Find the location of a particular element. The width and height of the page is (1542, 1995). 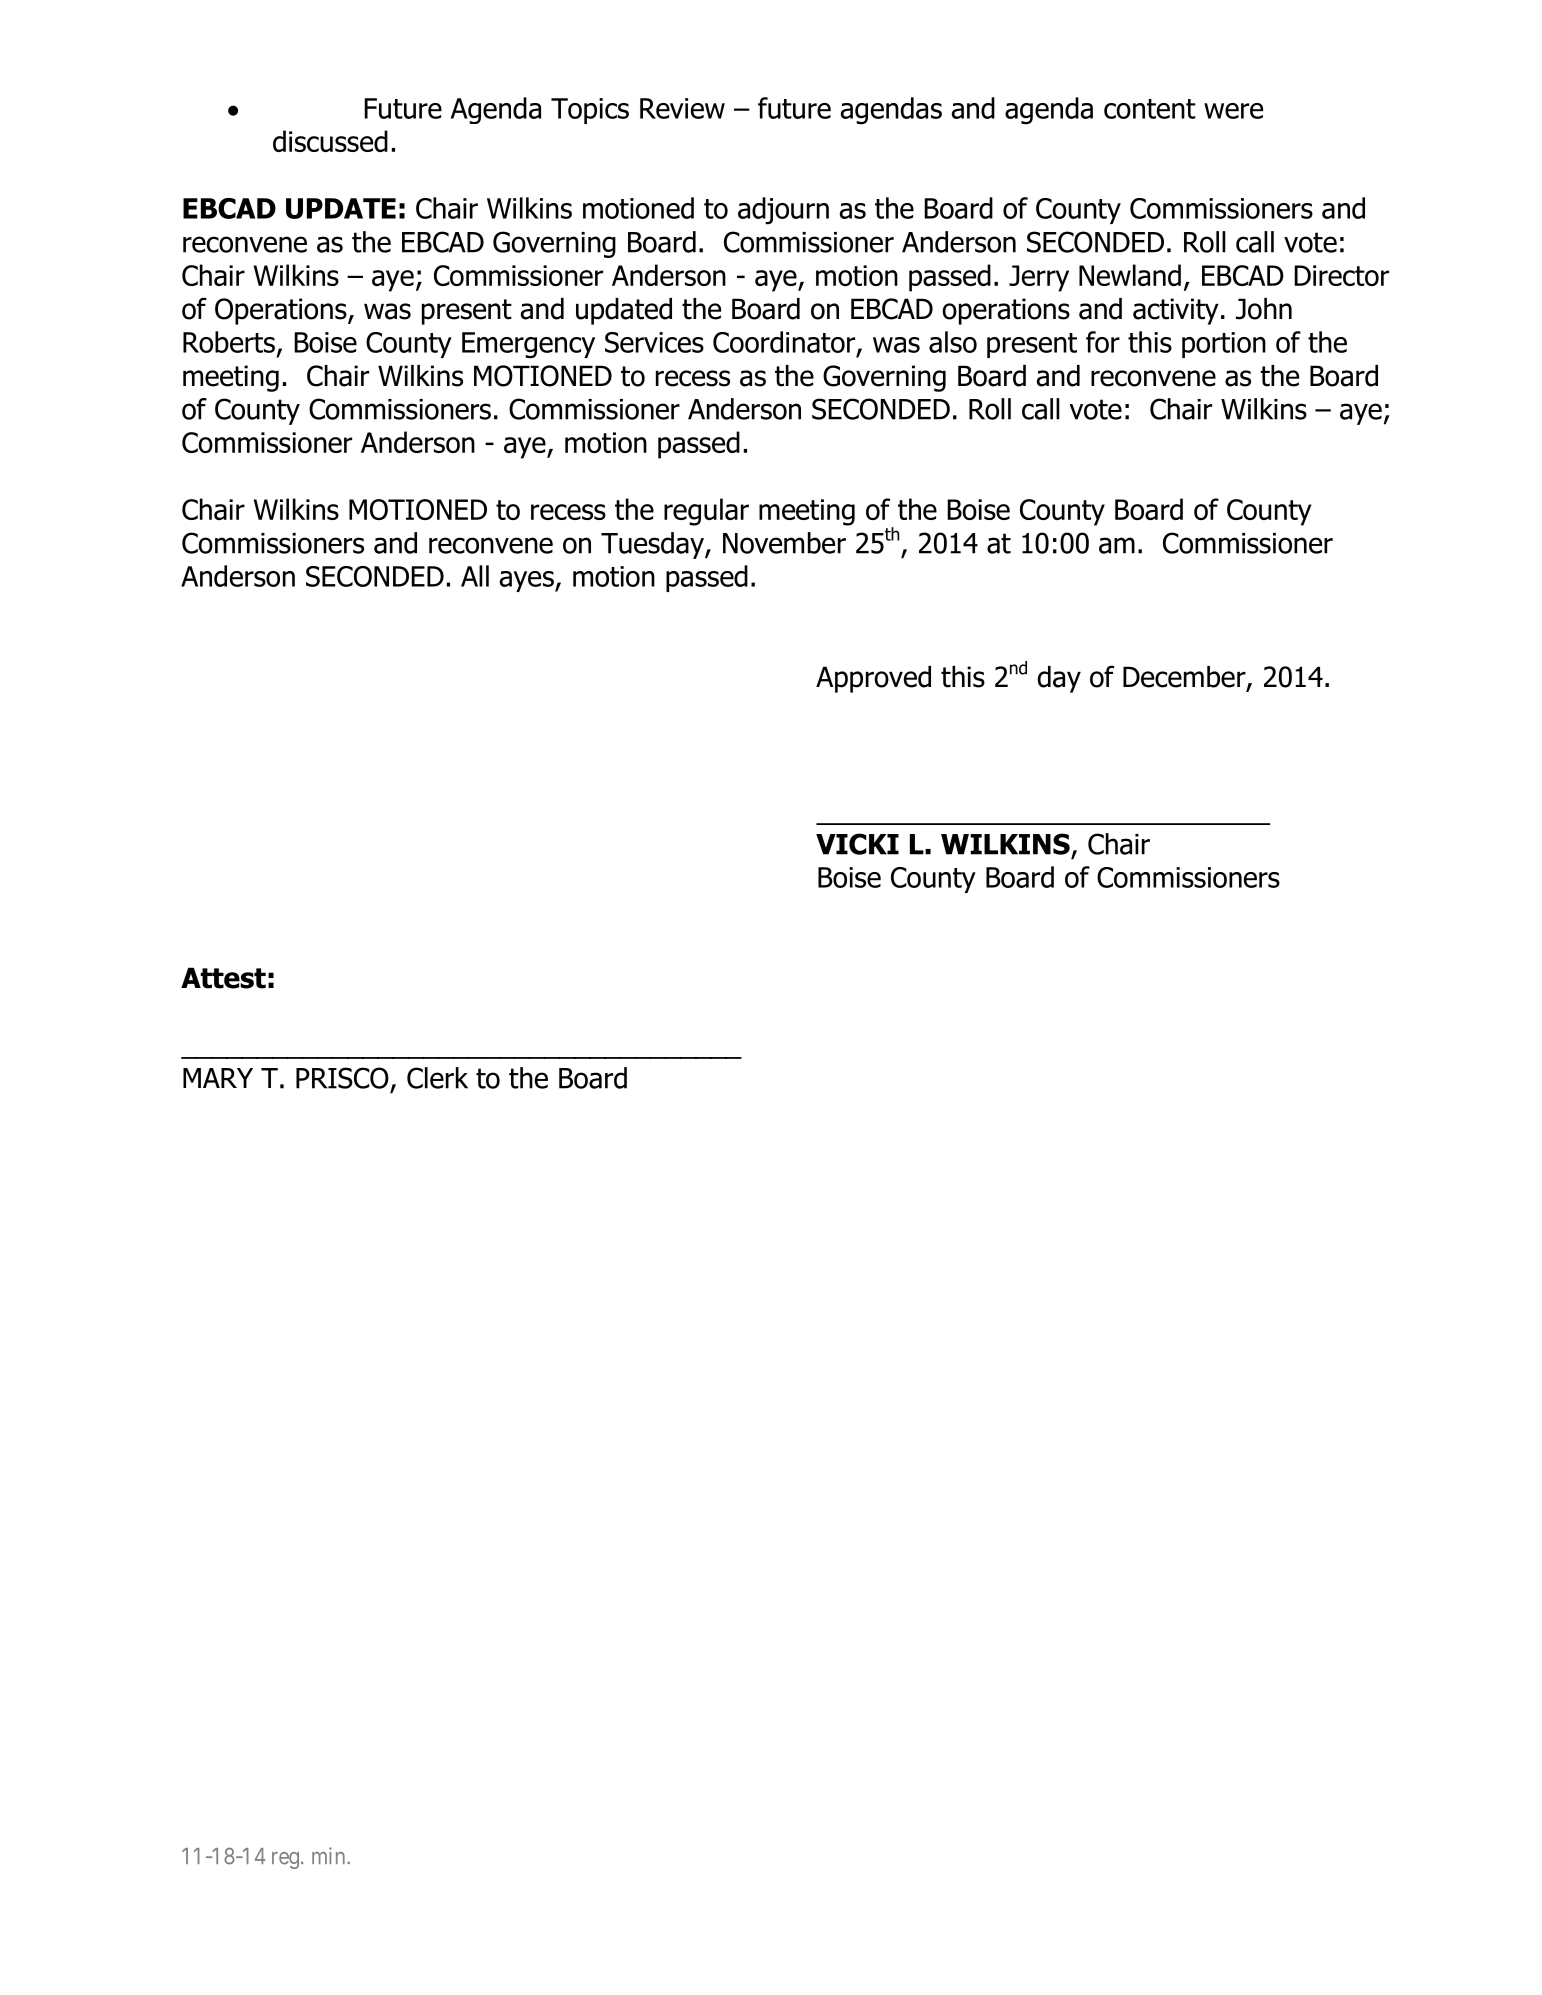

MARY is located at coordinates (218, 1078).
